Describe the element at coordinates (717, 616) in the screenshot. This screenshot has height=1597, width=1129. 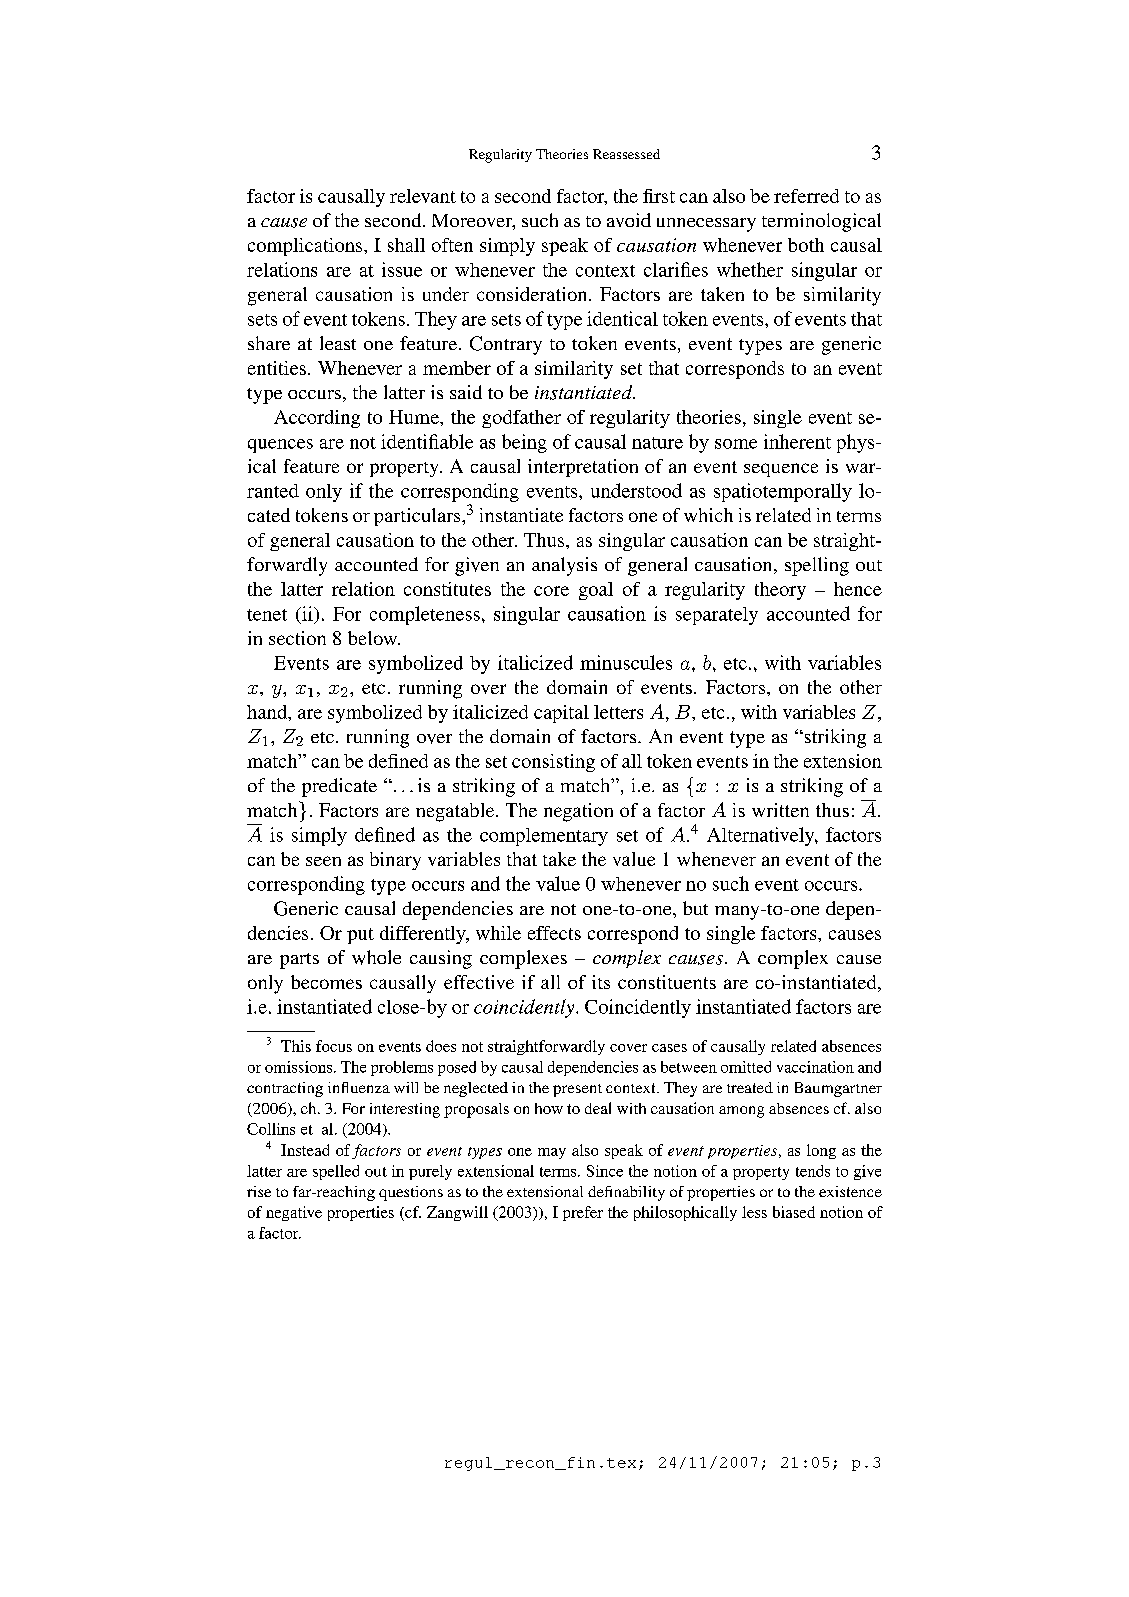
I see `separately` at that location.
